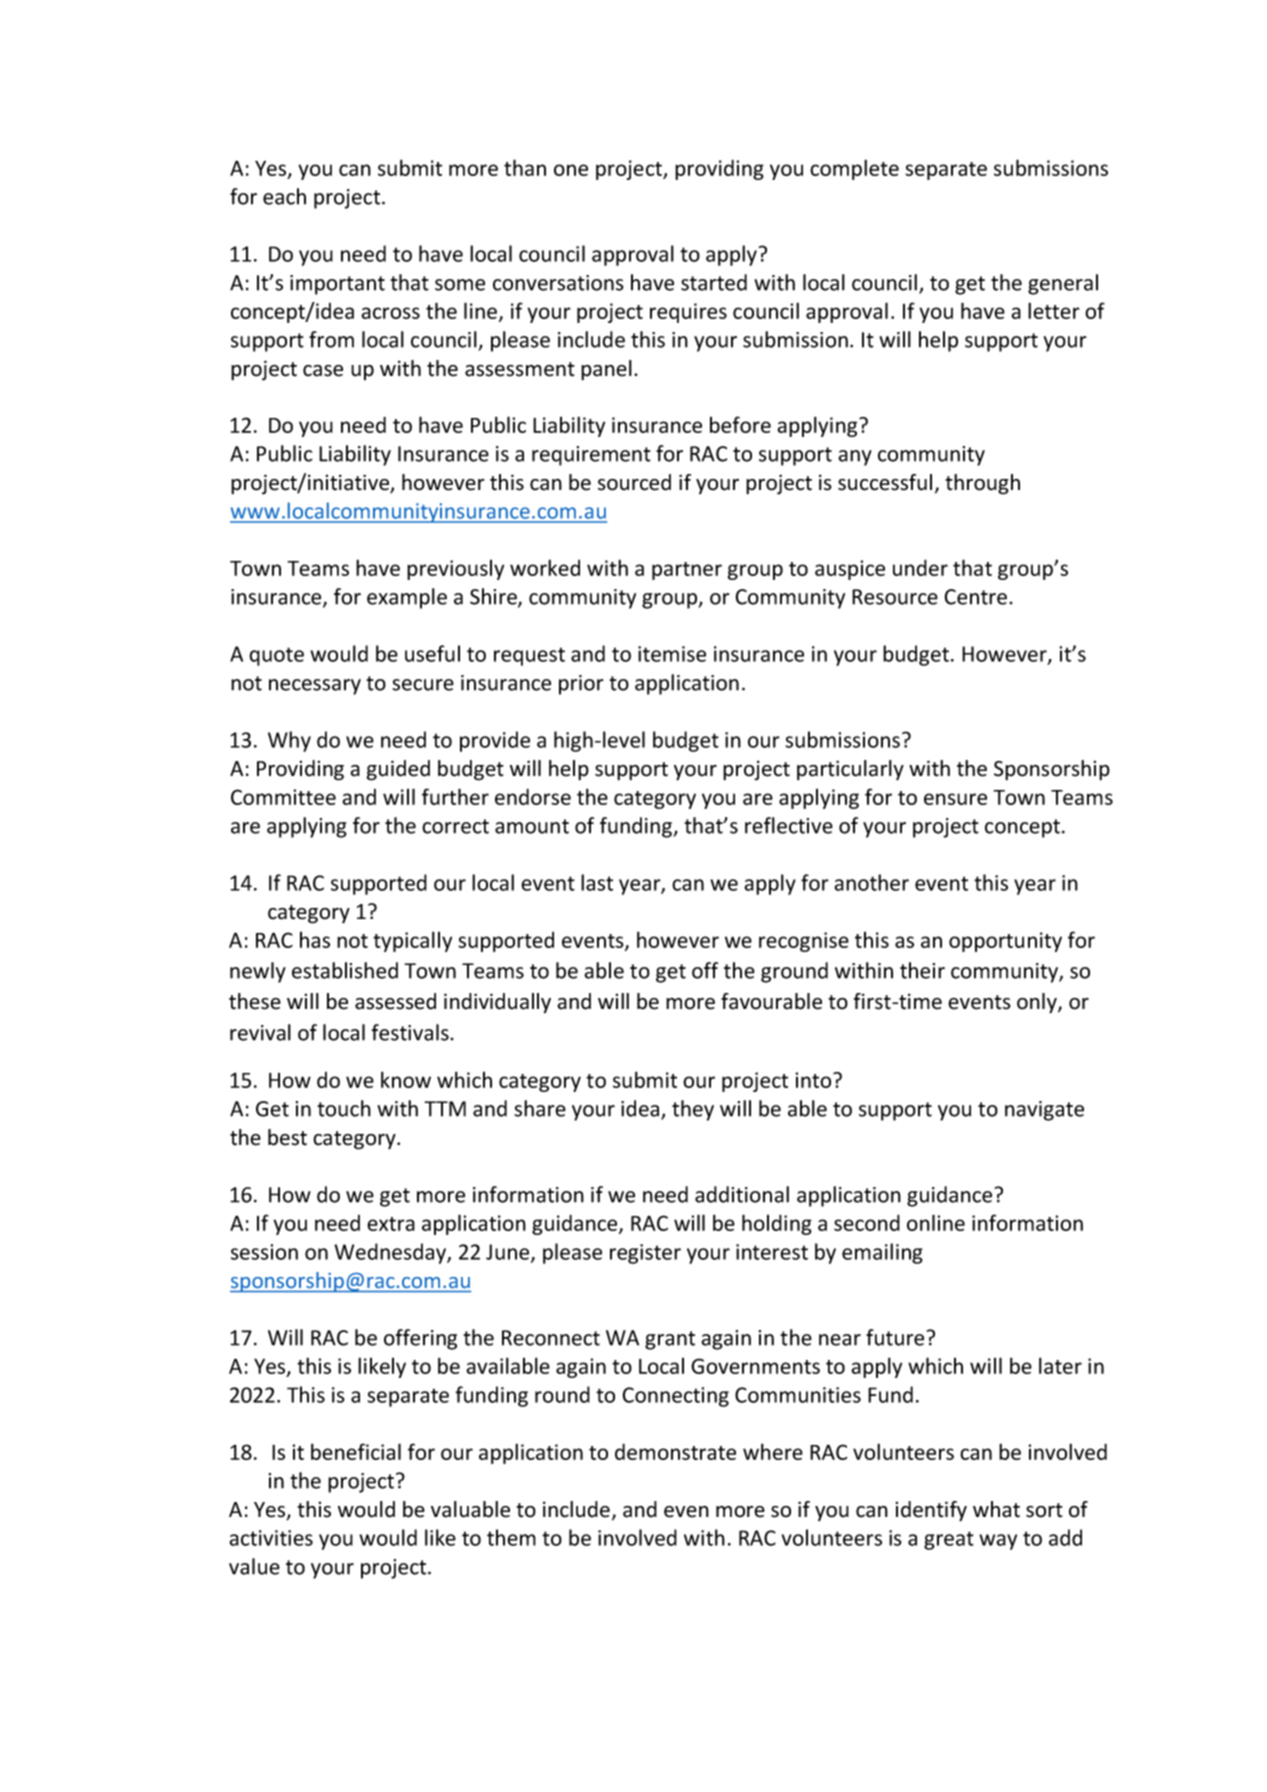 This page has height=1792, width=1267. I want to click on has, so click(315, 940).
